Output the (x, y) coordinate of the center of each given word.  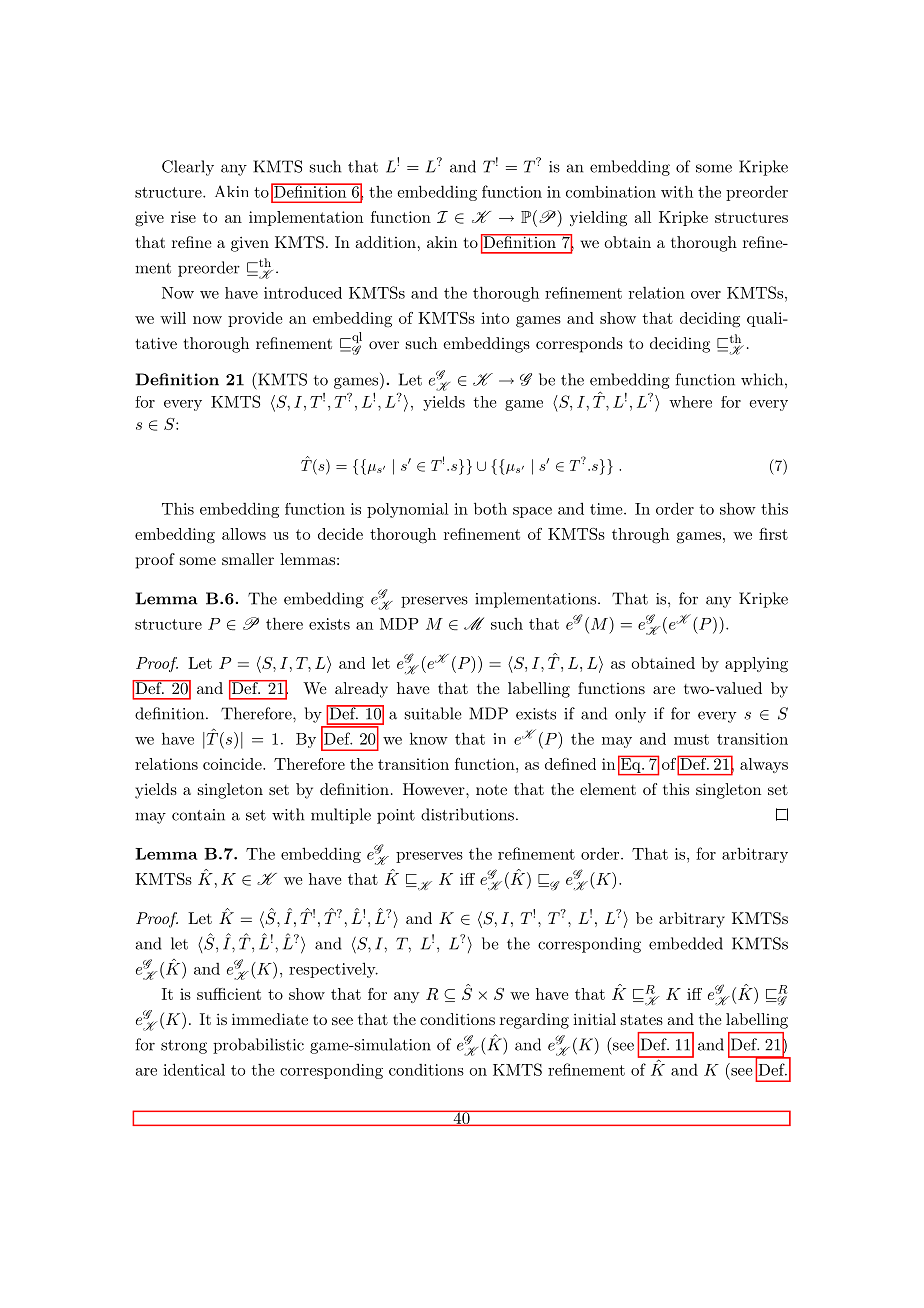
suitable (433, 713)
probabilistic (258, 1046)
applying (756, 665)
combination (611, 191)
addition (385, 242)
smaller (248, 559)
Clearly (188, 168)
